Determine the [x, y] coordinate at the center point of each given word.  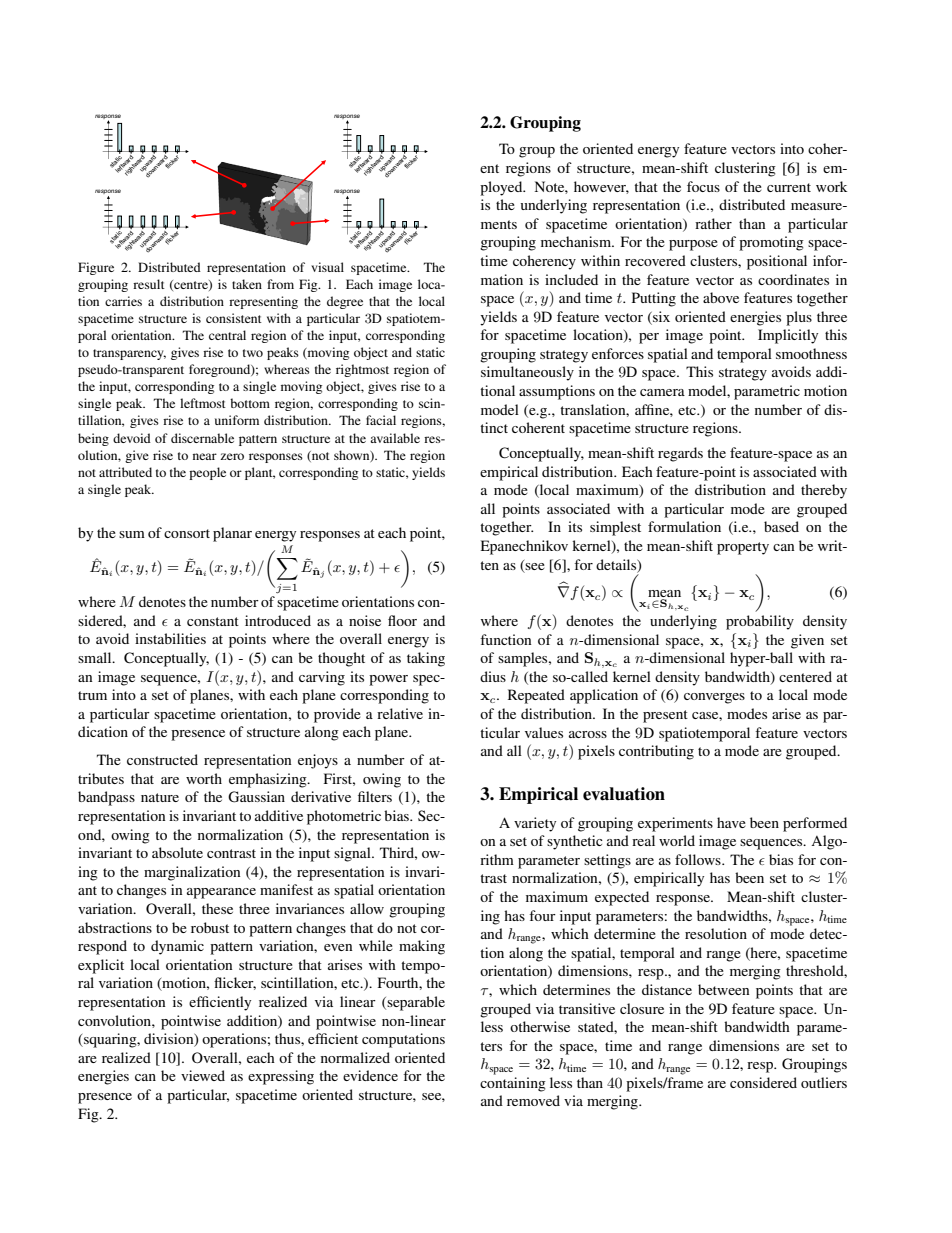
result [149, 284]
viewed [203, 1075]
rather [713, 223]
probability [760, 622]
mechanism [577, 241]
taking [426, 659]
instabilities [170, 638]
